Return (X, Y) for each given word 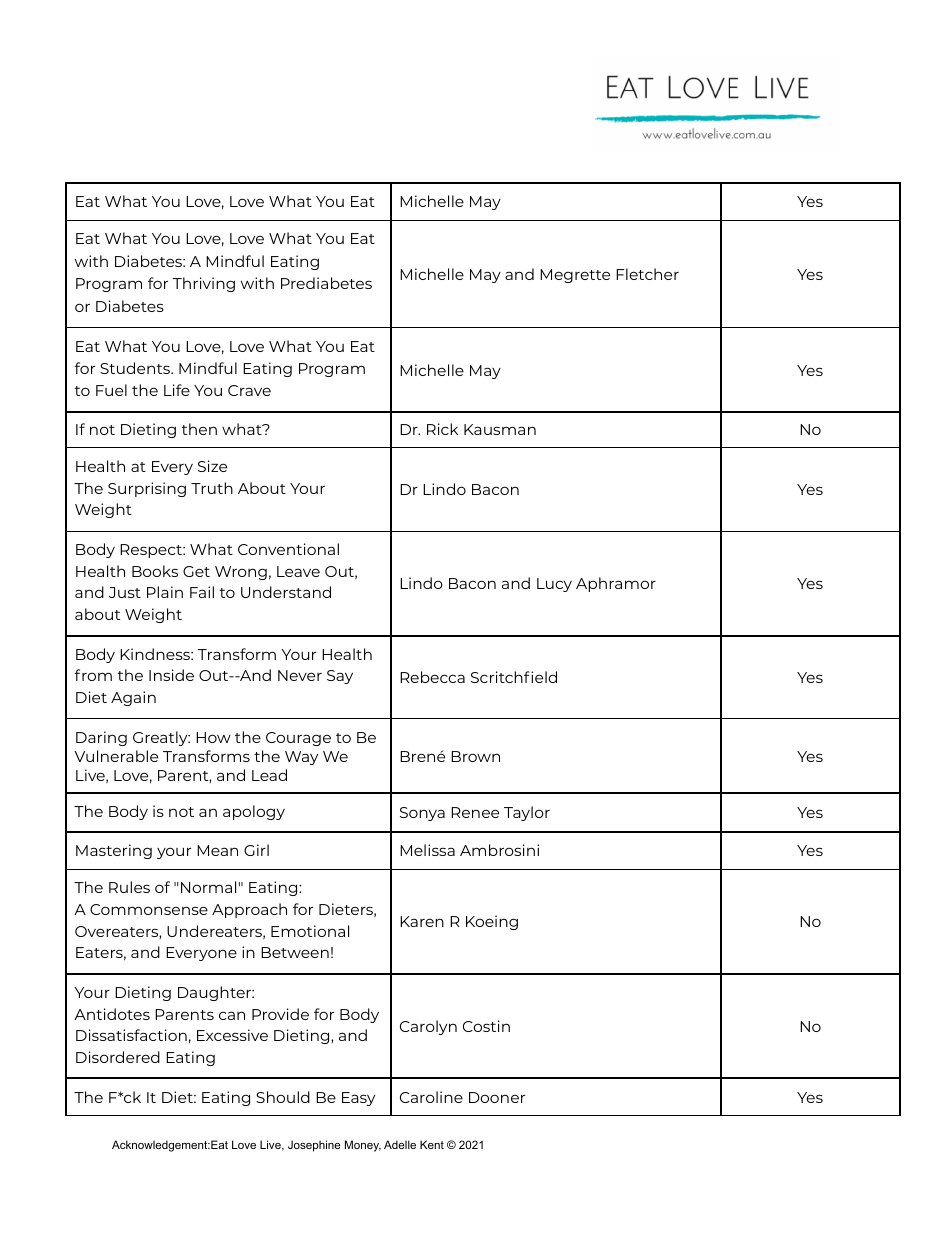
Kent (432, 1144)
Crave (249, 390)
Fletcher (647, 274)
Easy (358, 1099)
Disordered (118, 1057)
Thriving (204, 284)
